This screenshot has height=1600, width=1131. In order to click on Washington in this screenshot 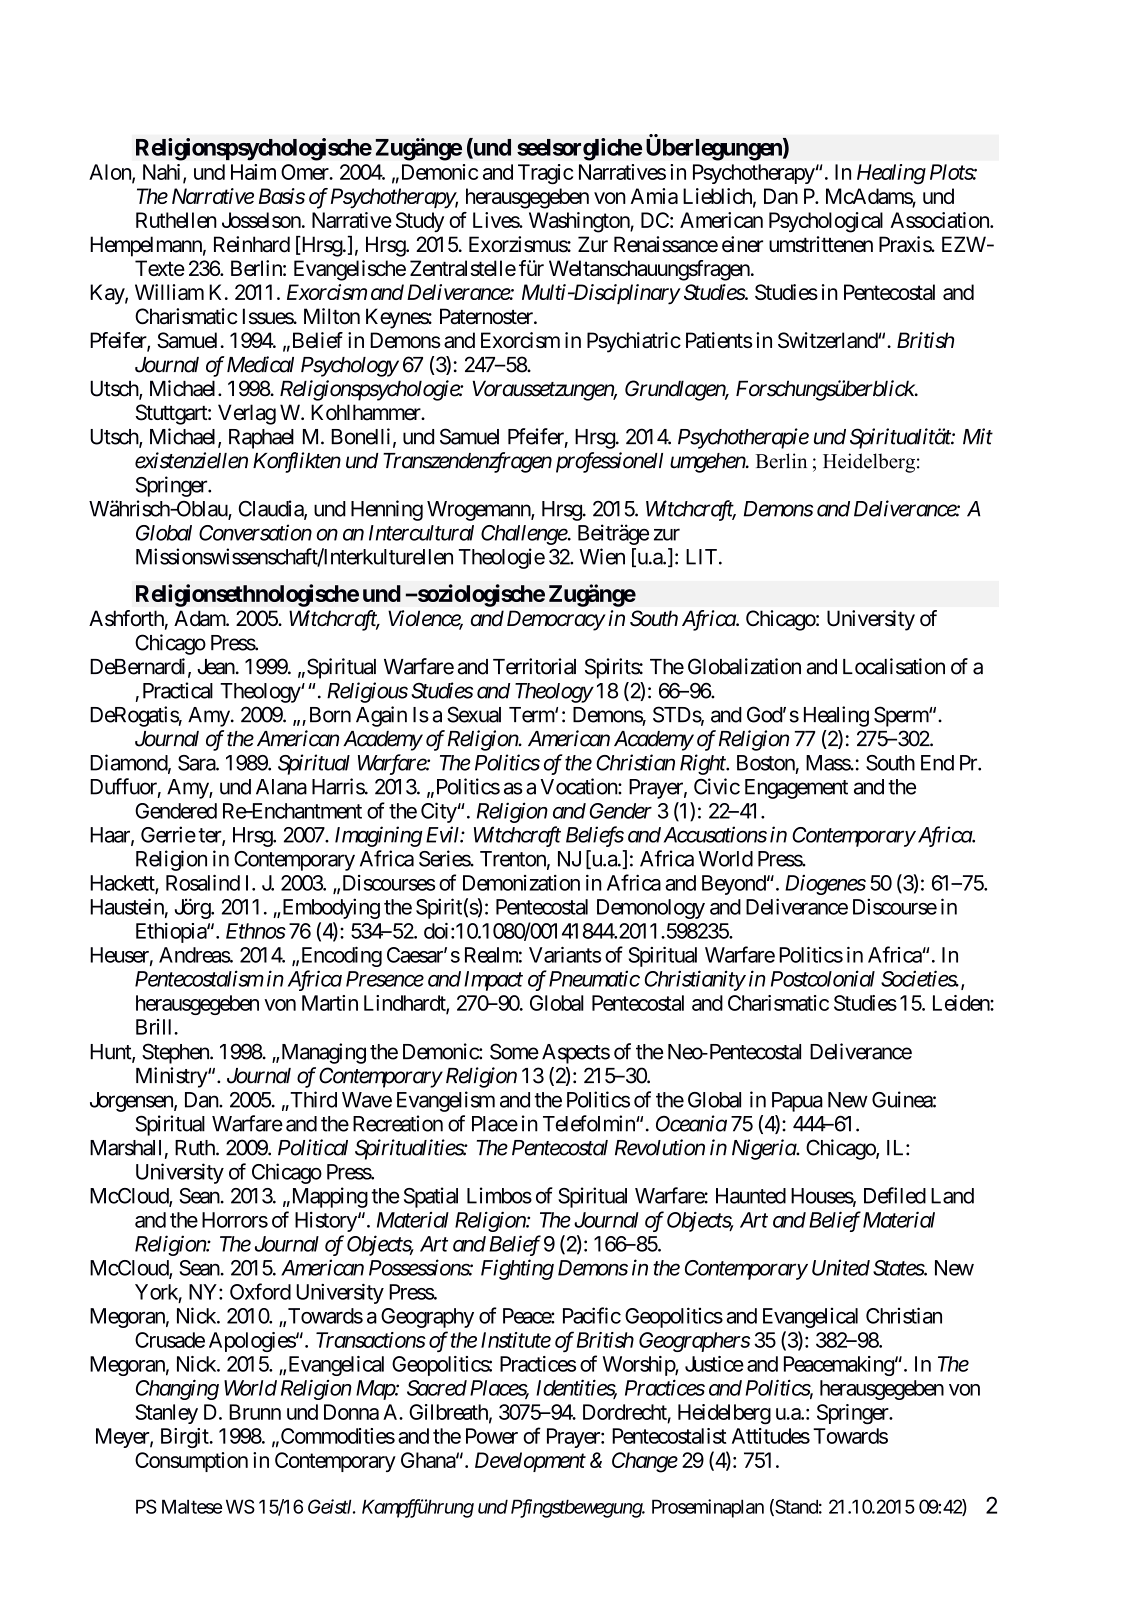, I will do `click(580, 222)`.
